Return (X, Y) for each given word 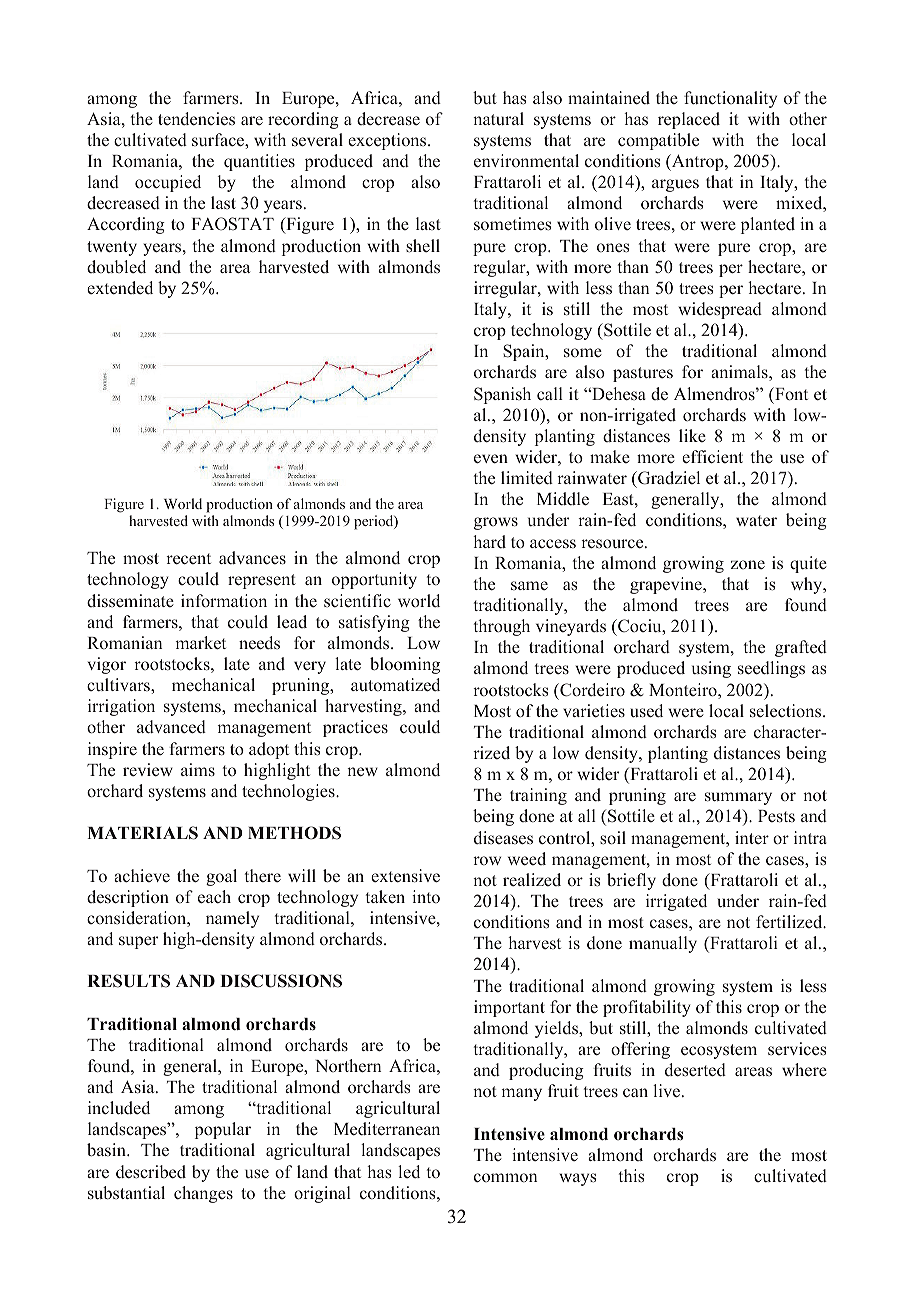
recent (188, 558)
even (491, 458)
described (151, 1172)
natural (498, 118)
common (505, 1177)
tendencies (196, 118)
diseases (503, 837)
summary (738, 798)
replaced (689, 120)
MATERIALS (142, 833)
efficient (712, 456)
